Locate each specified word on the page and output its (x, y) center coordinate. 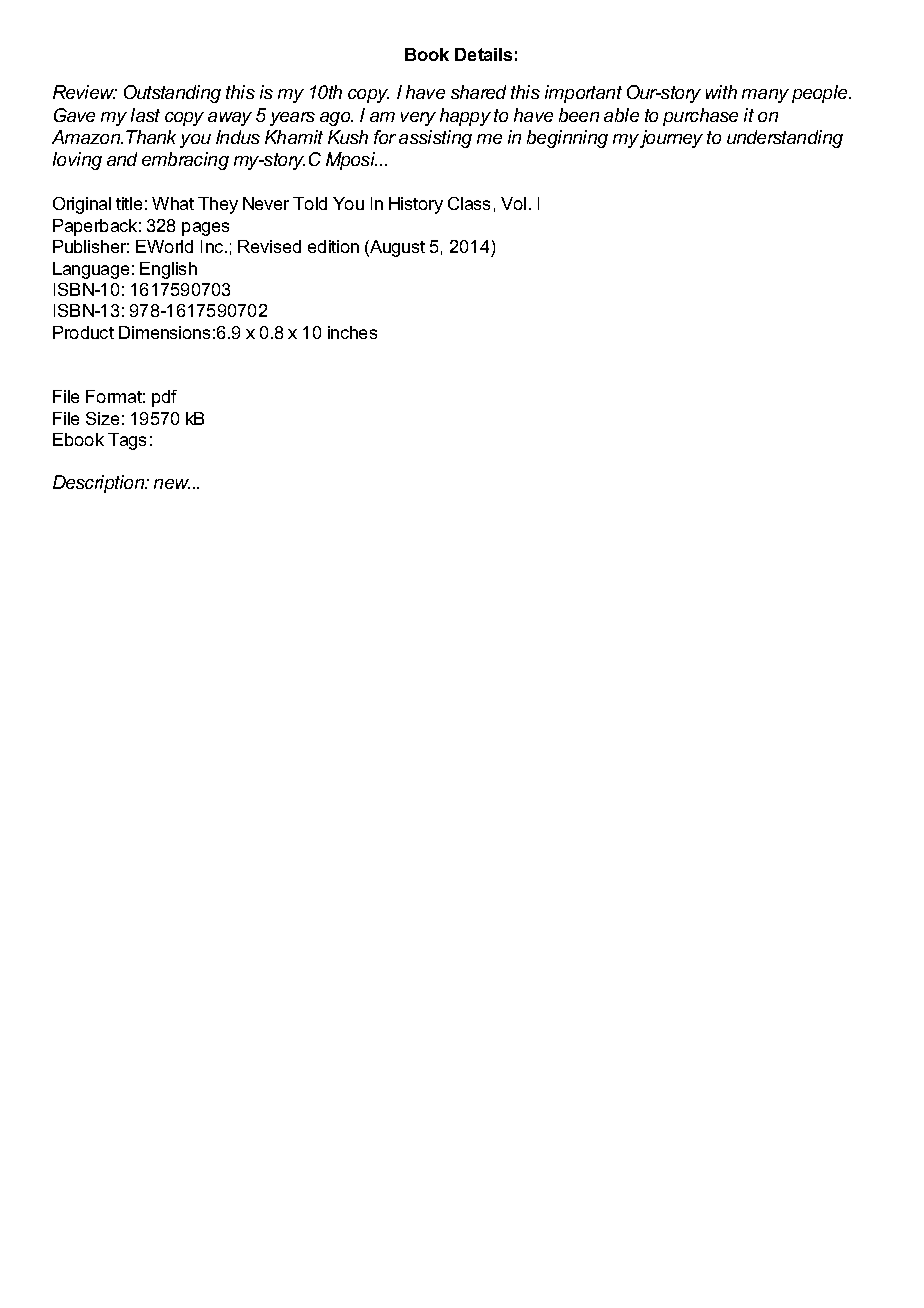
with (721, 92)
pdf (164, 398)
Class (469, 203)
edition (333, 246)
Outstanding (172, 94)
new (172, 484)
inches (352, 332)
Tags (127, 441)
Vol (513, 203)
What (173, 203)
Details (483, 54)
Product (83, 332)
